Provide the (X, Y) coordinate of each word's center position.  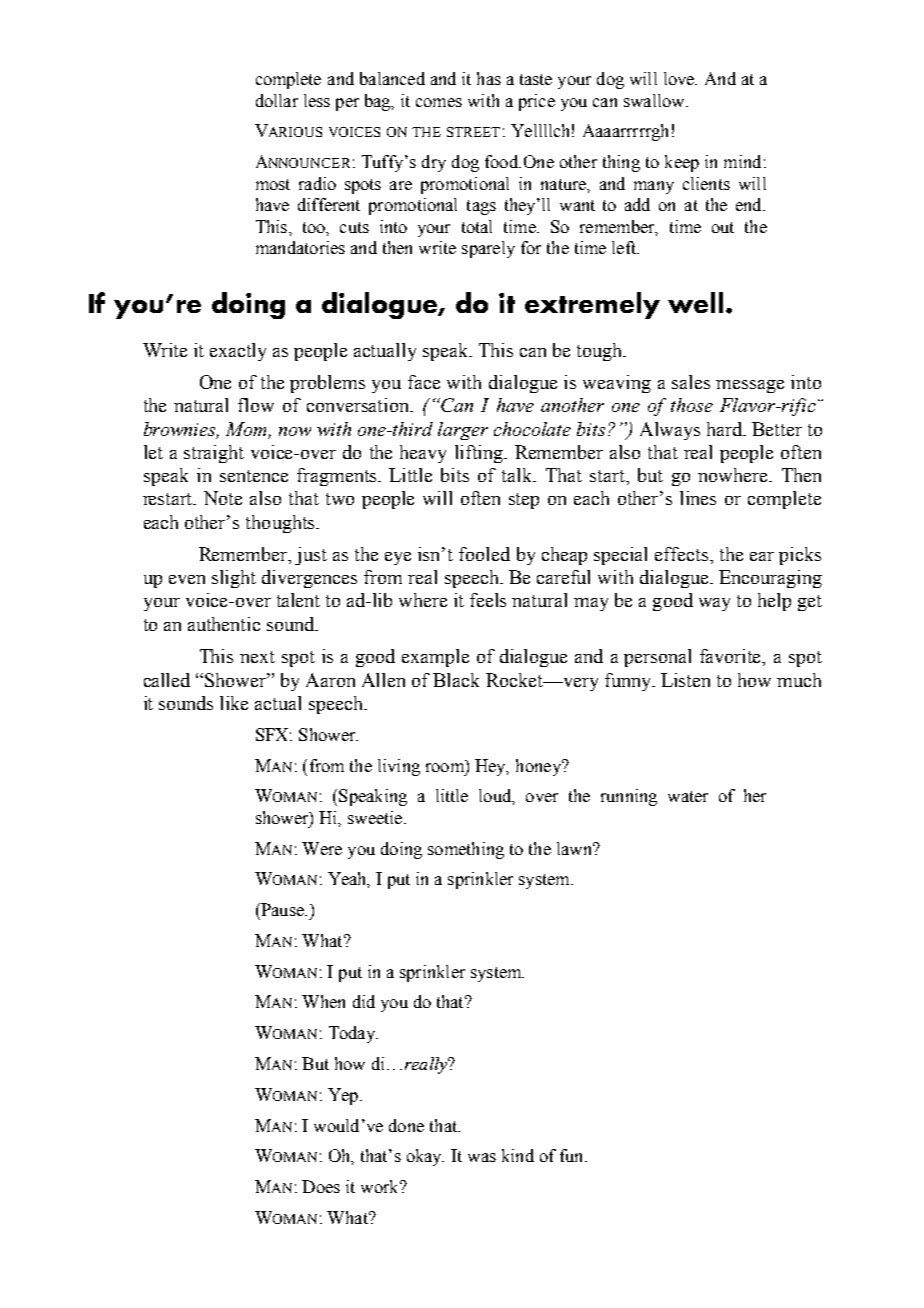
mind (742, 161)
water (688, 796)
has (489, 78)
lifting (480, 454)
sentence (254, 476)
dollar (277, 100)
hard (726, 429)
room (446, 768)
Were (322, 848)
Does (321, 1186)
